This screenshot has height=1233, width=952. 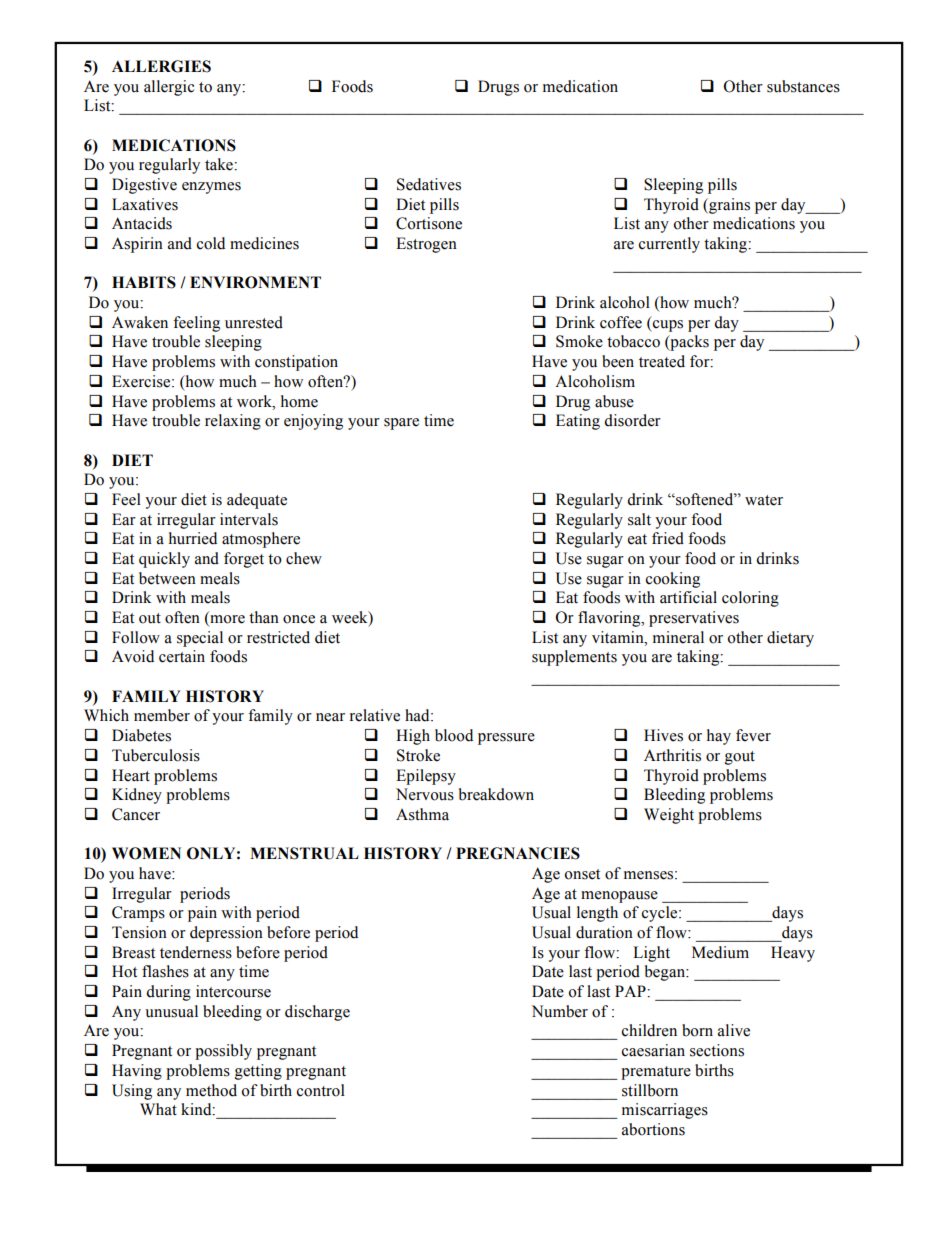 What do you see at coordinates (169, 88) in the screenshot?
I see `allergic` at bounding box center [169, 88].
